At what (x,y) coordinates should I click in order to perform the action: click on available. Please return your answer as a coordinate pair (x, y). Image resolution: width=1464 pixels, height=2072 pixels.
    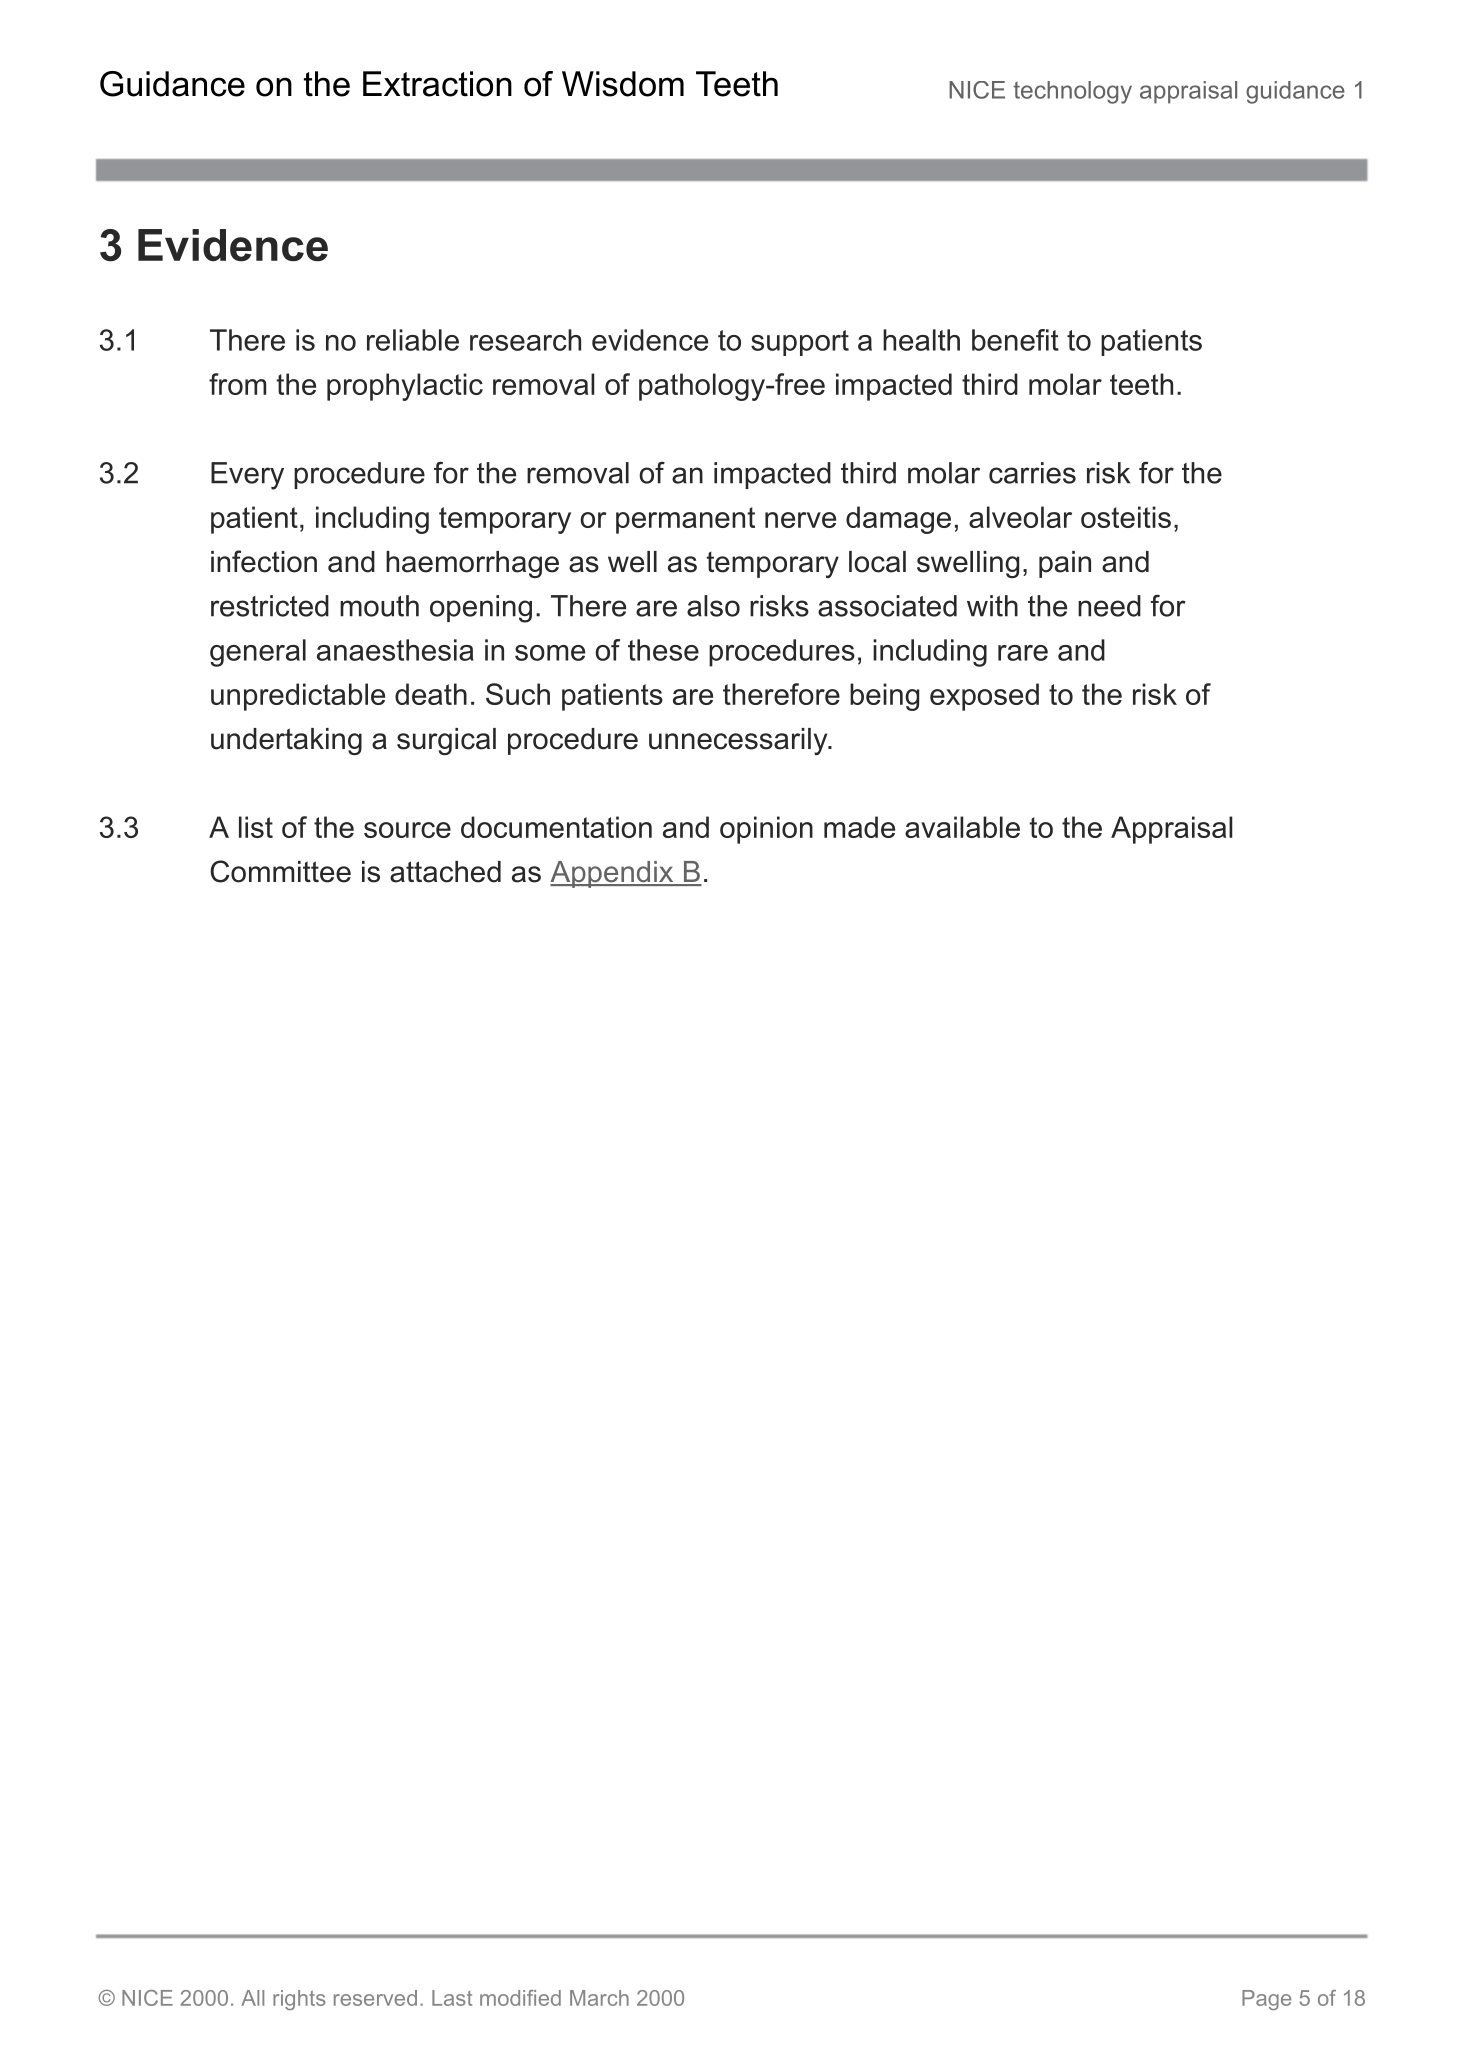
    Looking at the image, I should click on (962, 827).
